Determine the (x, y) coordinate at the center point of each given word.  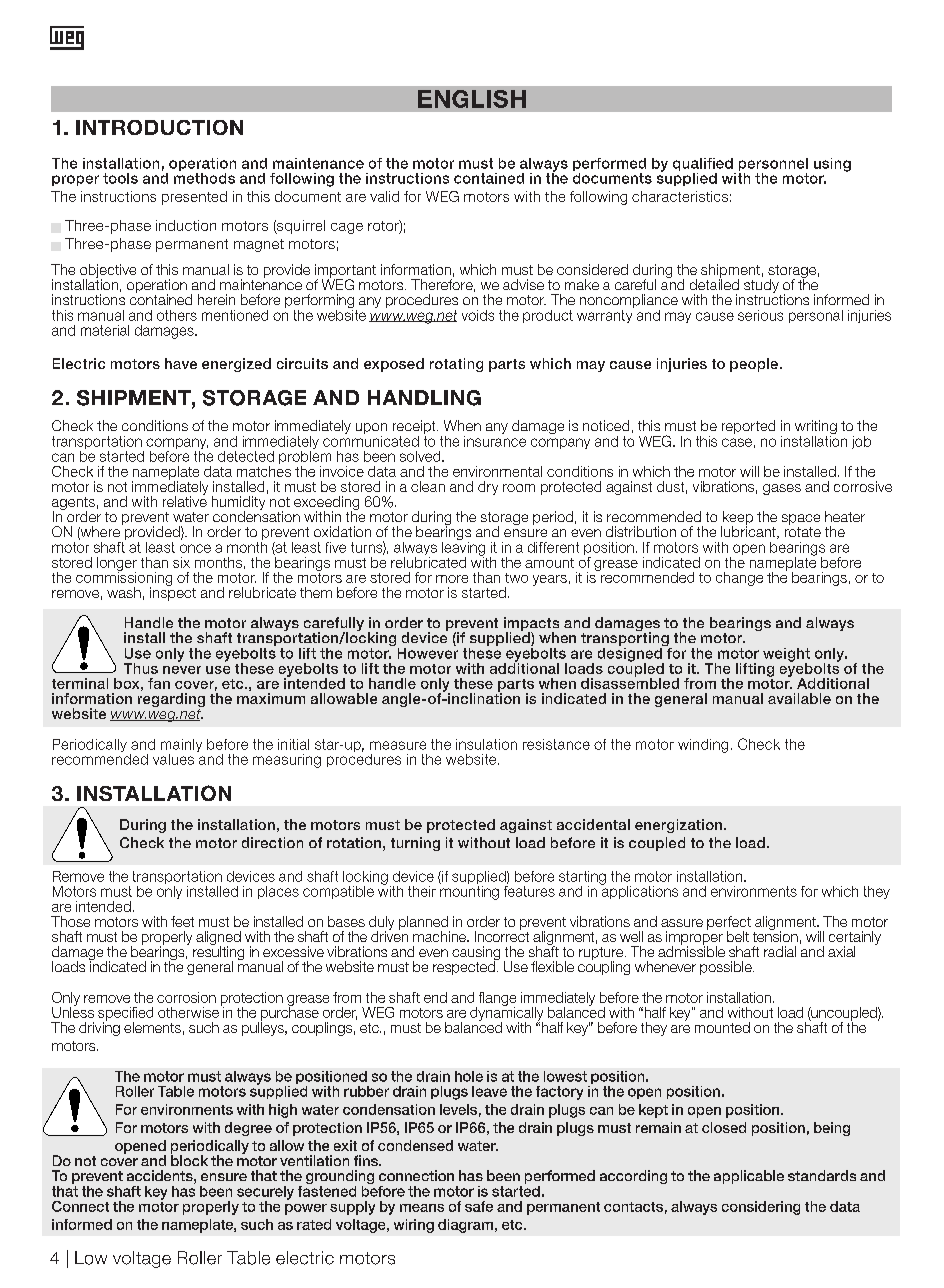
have (181, 363)
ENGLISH (472, 99)
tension (775, 935)
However (428, 652)
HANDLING (424, 398)
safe (479, 1206)
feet (182, 921)
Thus (141, 668)
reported (748, 427)
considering (761, 1208)
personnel (773, 166)
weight (786, 656)
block (189, 1159)
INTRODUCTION (159, 127)
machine (440, 936)
